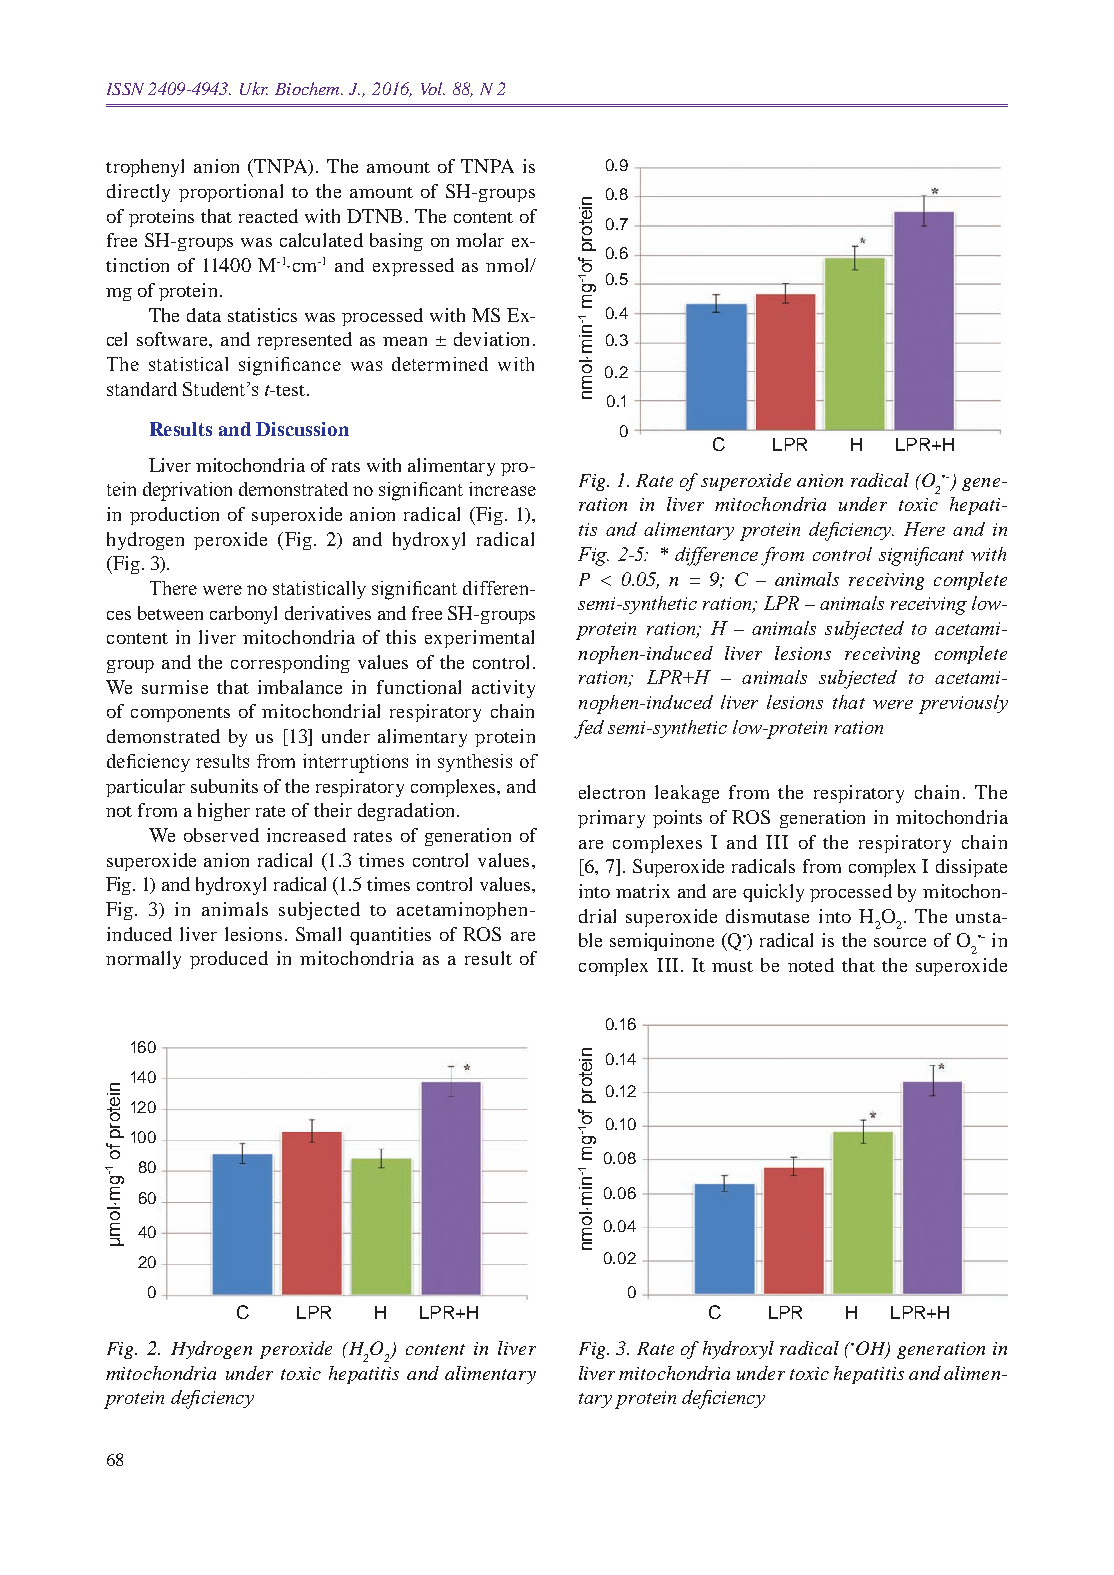  What do you see at coordinates (479, 639) in the page?
I see `experimental` at bounding box center [479, 639].
